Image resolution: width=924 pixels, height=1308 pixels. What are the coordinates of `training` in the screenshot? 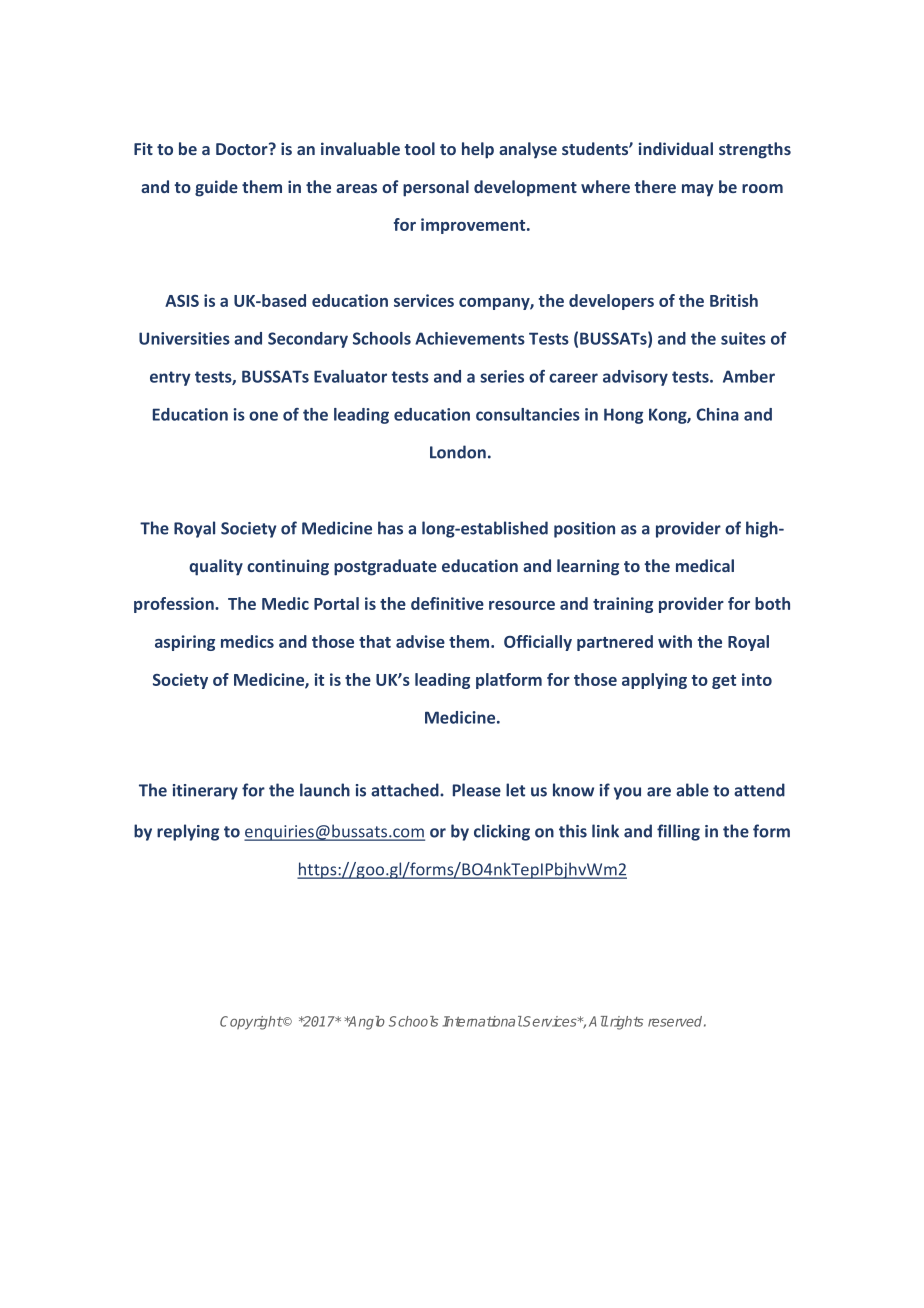 It's located at (623, 605).
